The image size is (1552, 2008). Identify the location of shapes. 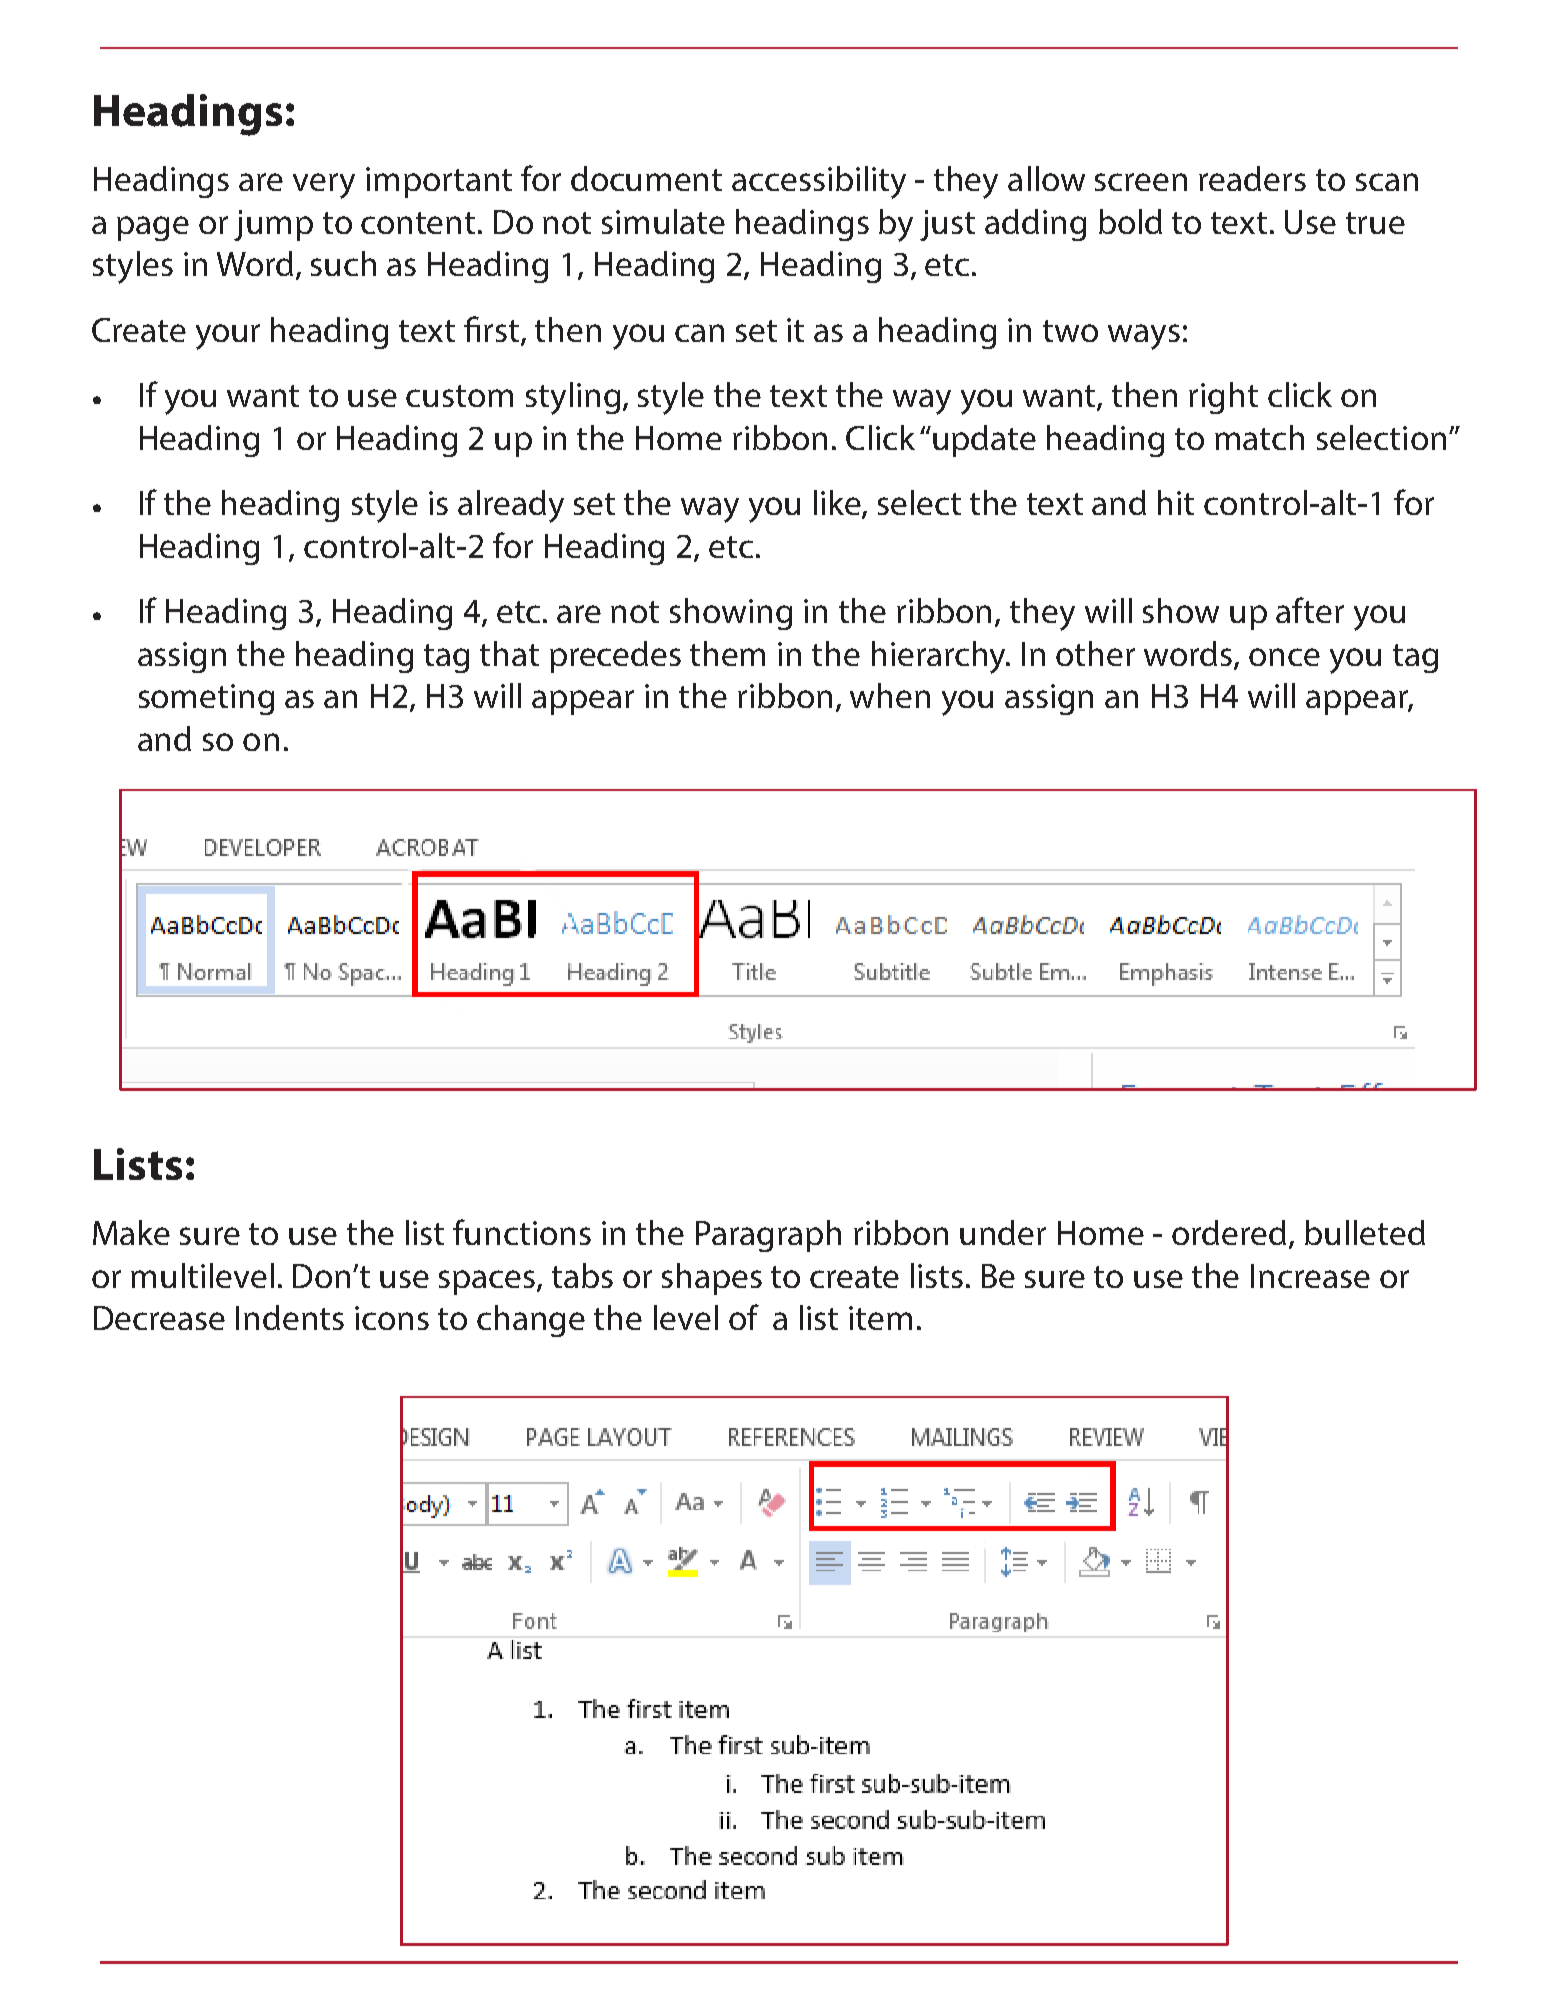
(712, 1279).
